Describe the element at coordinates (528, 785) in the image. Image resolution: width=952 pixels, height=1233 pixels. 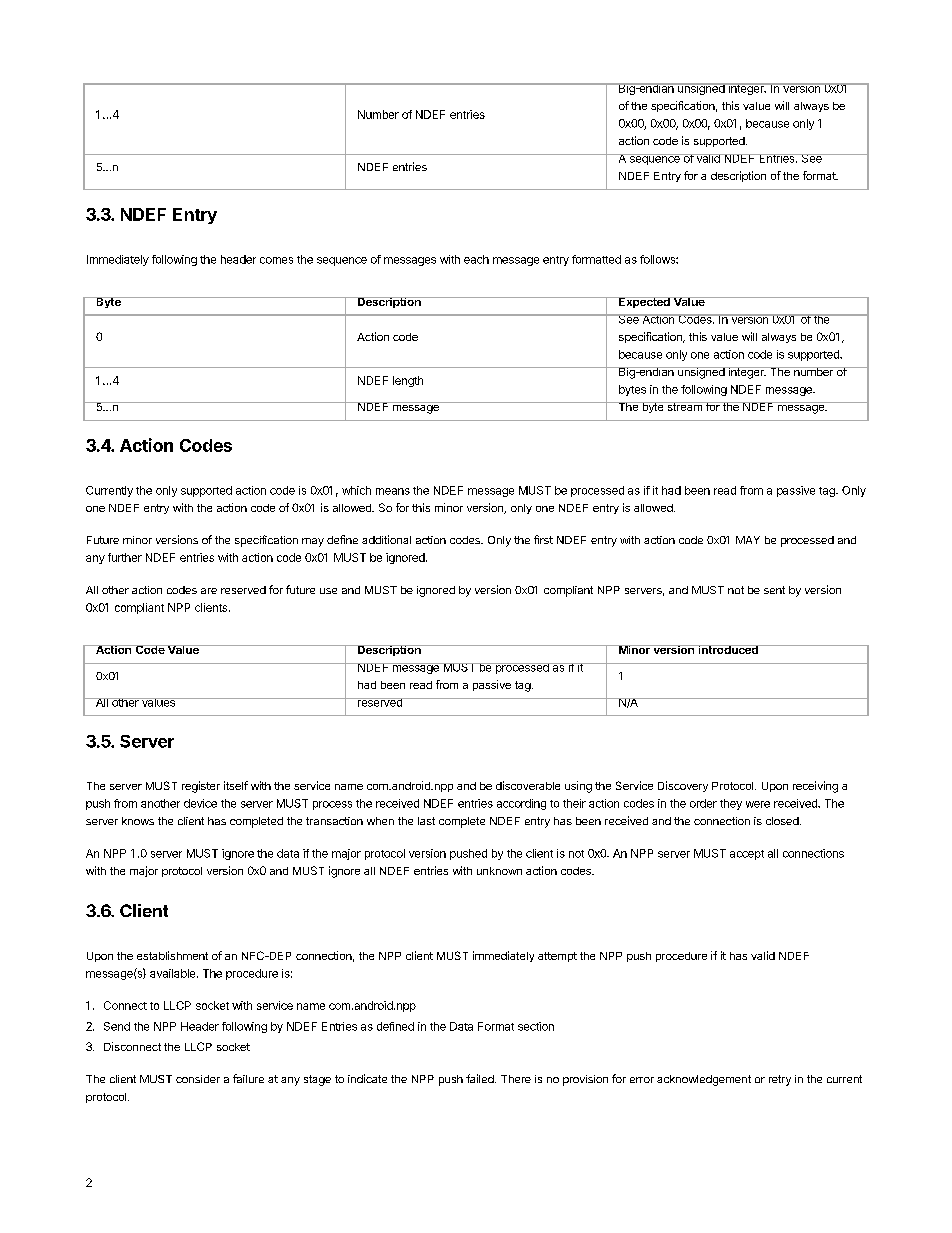
I see `discoverable` at that location.
